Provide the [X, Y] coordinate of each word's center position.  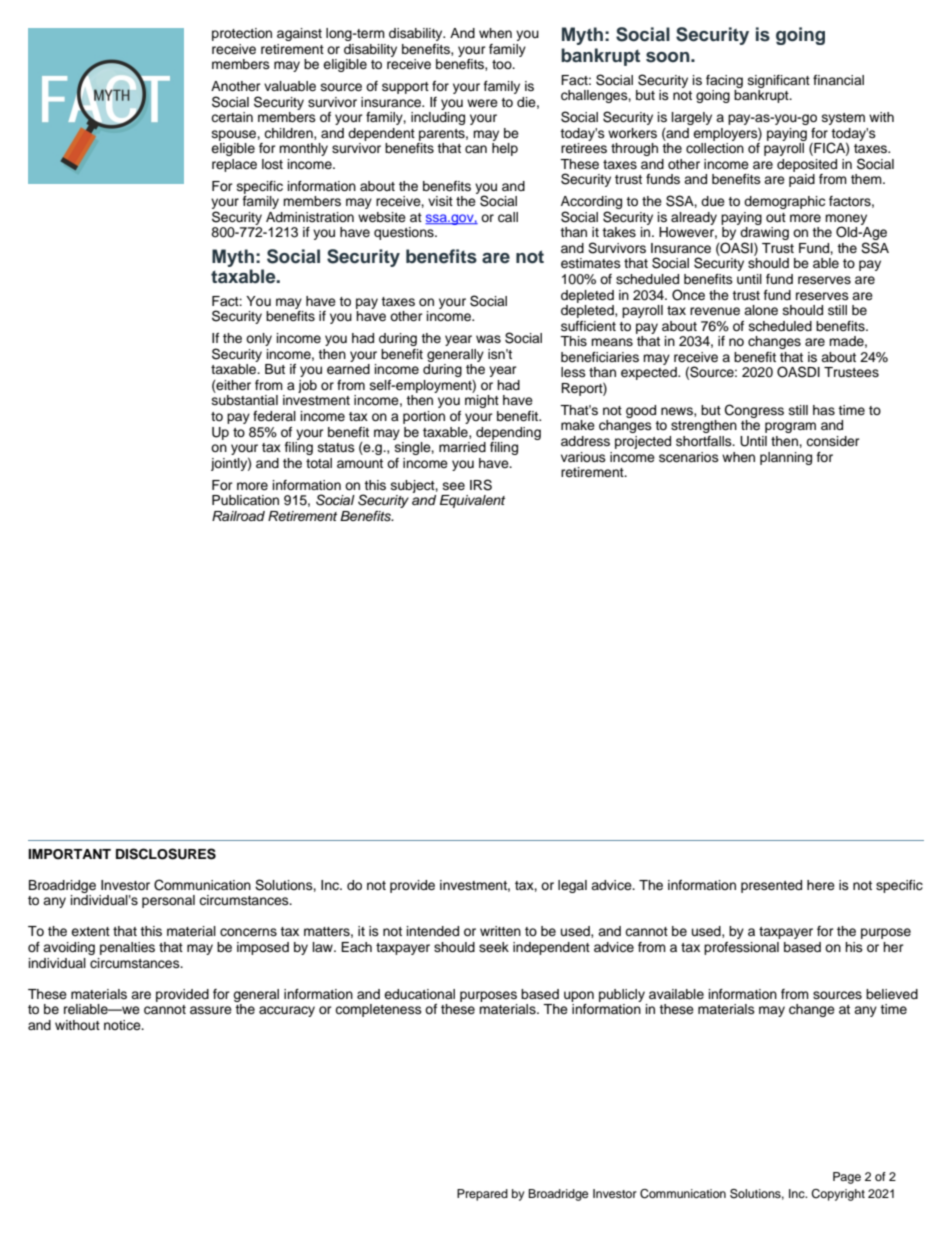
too [503, 64]
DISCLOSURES [166, 854]
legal [572, 886]
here [821, 885]
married [462, 447]
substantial [245, 400]
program [790, 427]
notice [123, 1025]
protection [242, 34]
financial [838, 80]
